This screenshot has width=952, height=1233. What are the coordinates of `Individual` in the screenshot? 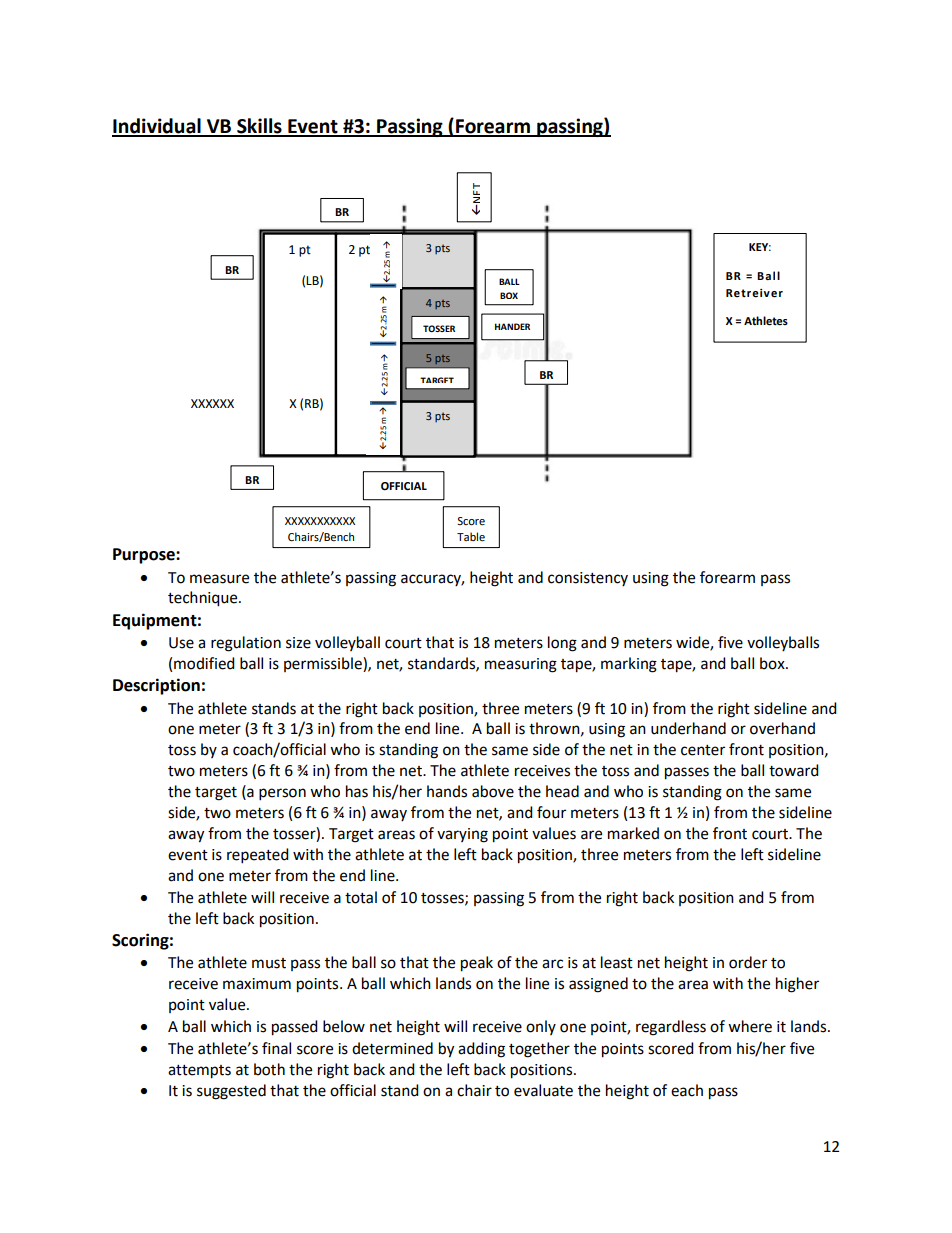 It's located at (157, 127).
